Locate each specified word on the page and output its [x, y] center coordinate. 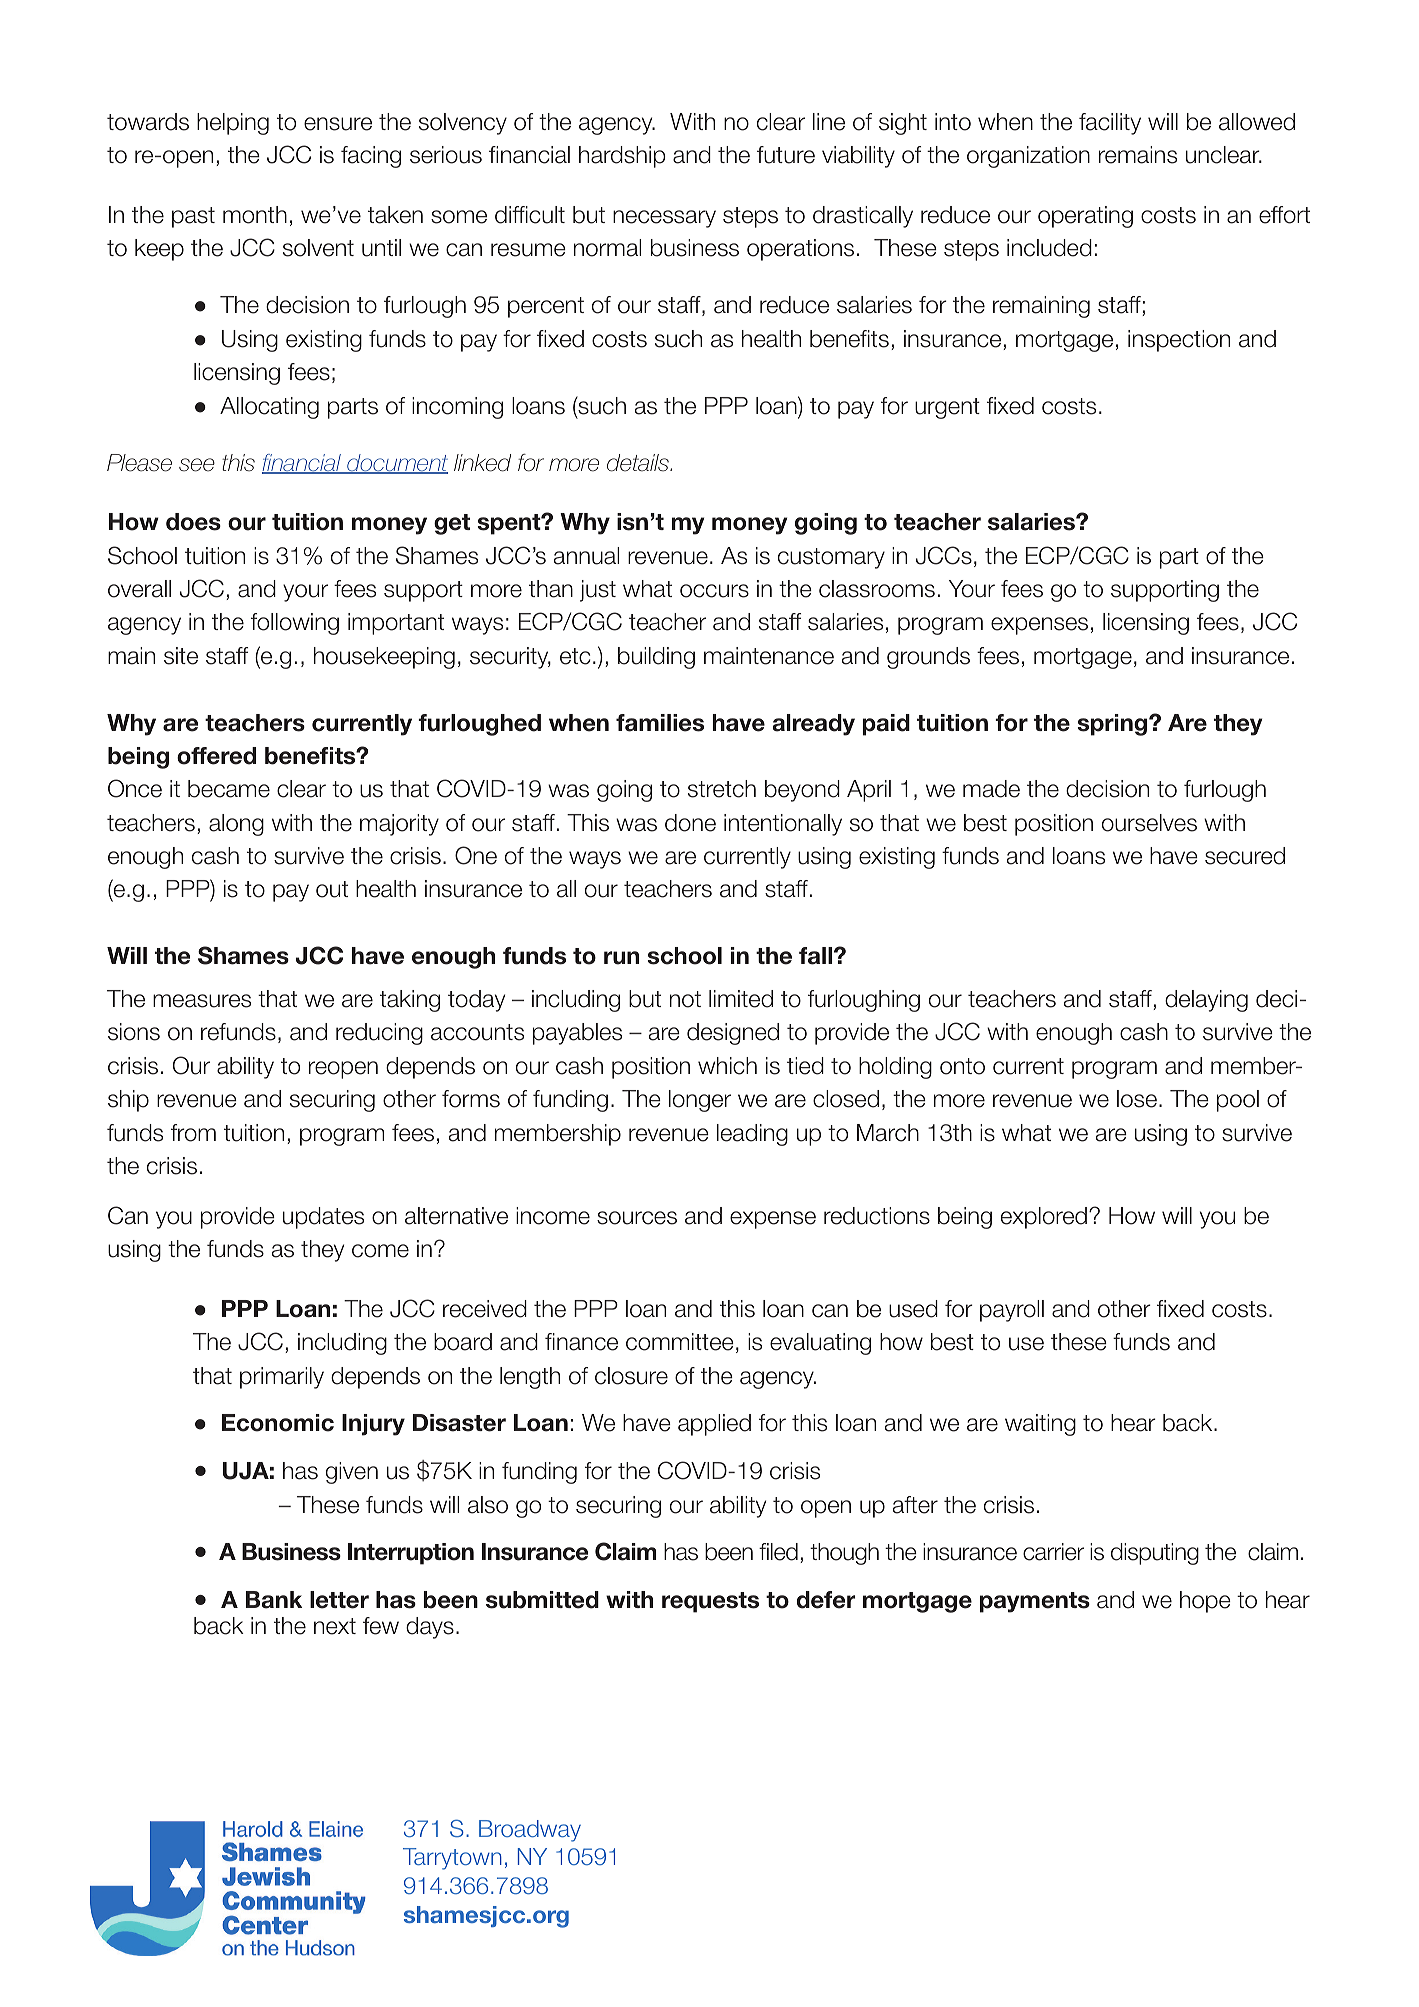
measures [202, 1001]
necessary [664, 219]
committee [680, 1342]
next [335, 1626]
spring [1113, 725]
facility [1110, 124]
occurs [714, 591]
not [685, 999]
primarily [282, 1378]
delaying [1206, 1001]
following [295, 624]
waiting [1040, 1425]
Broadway [530, 1831]
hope [1205, 1602]
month [255, 215]
